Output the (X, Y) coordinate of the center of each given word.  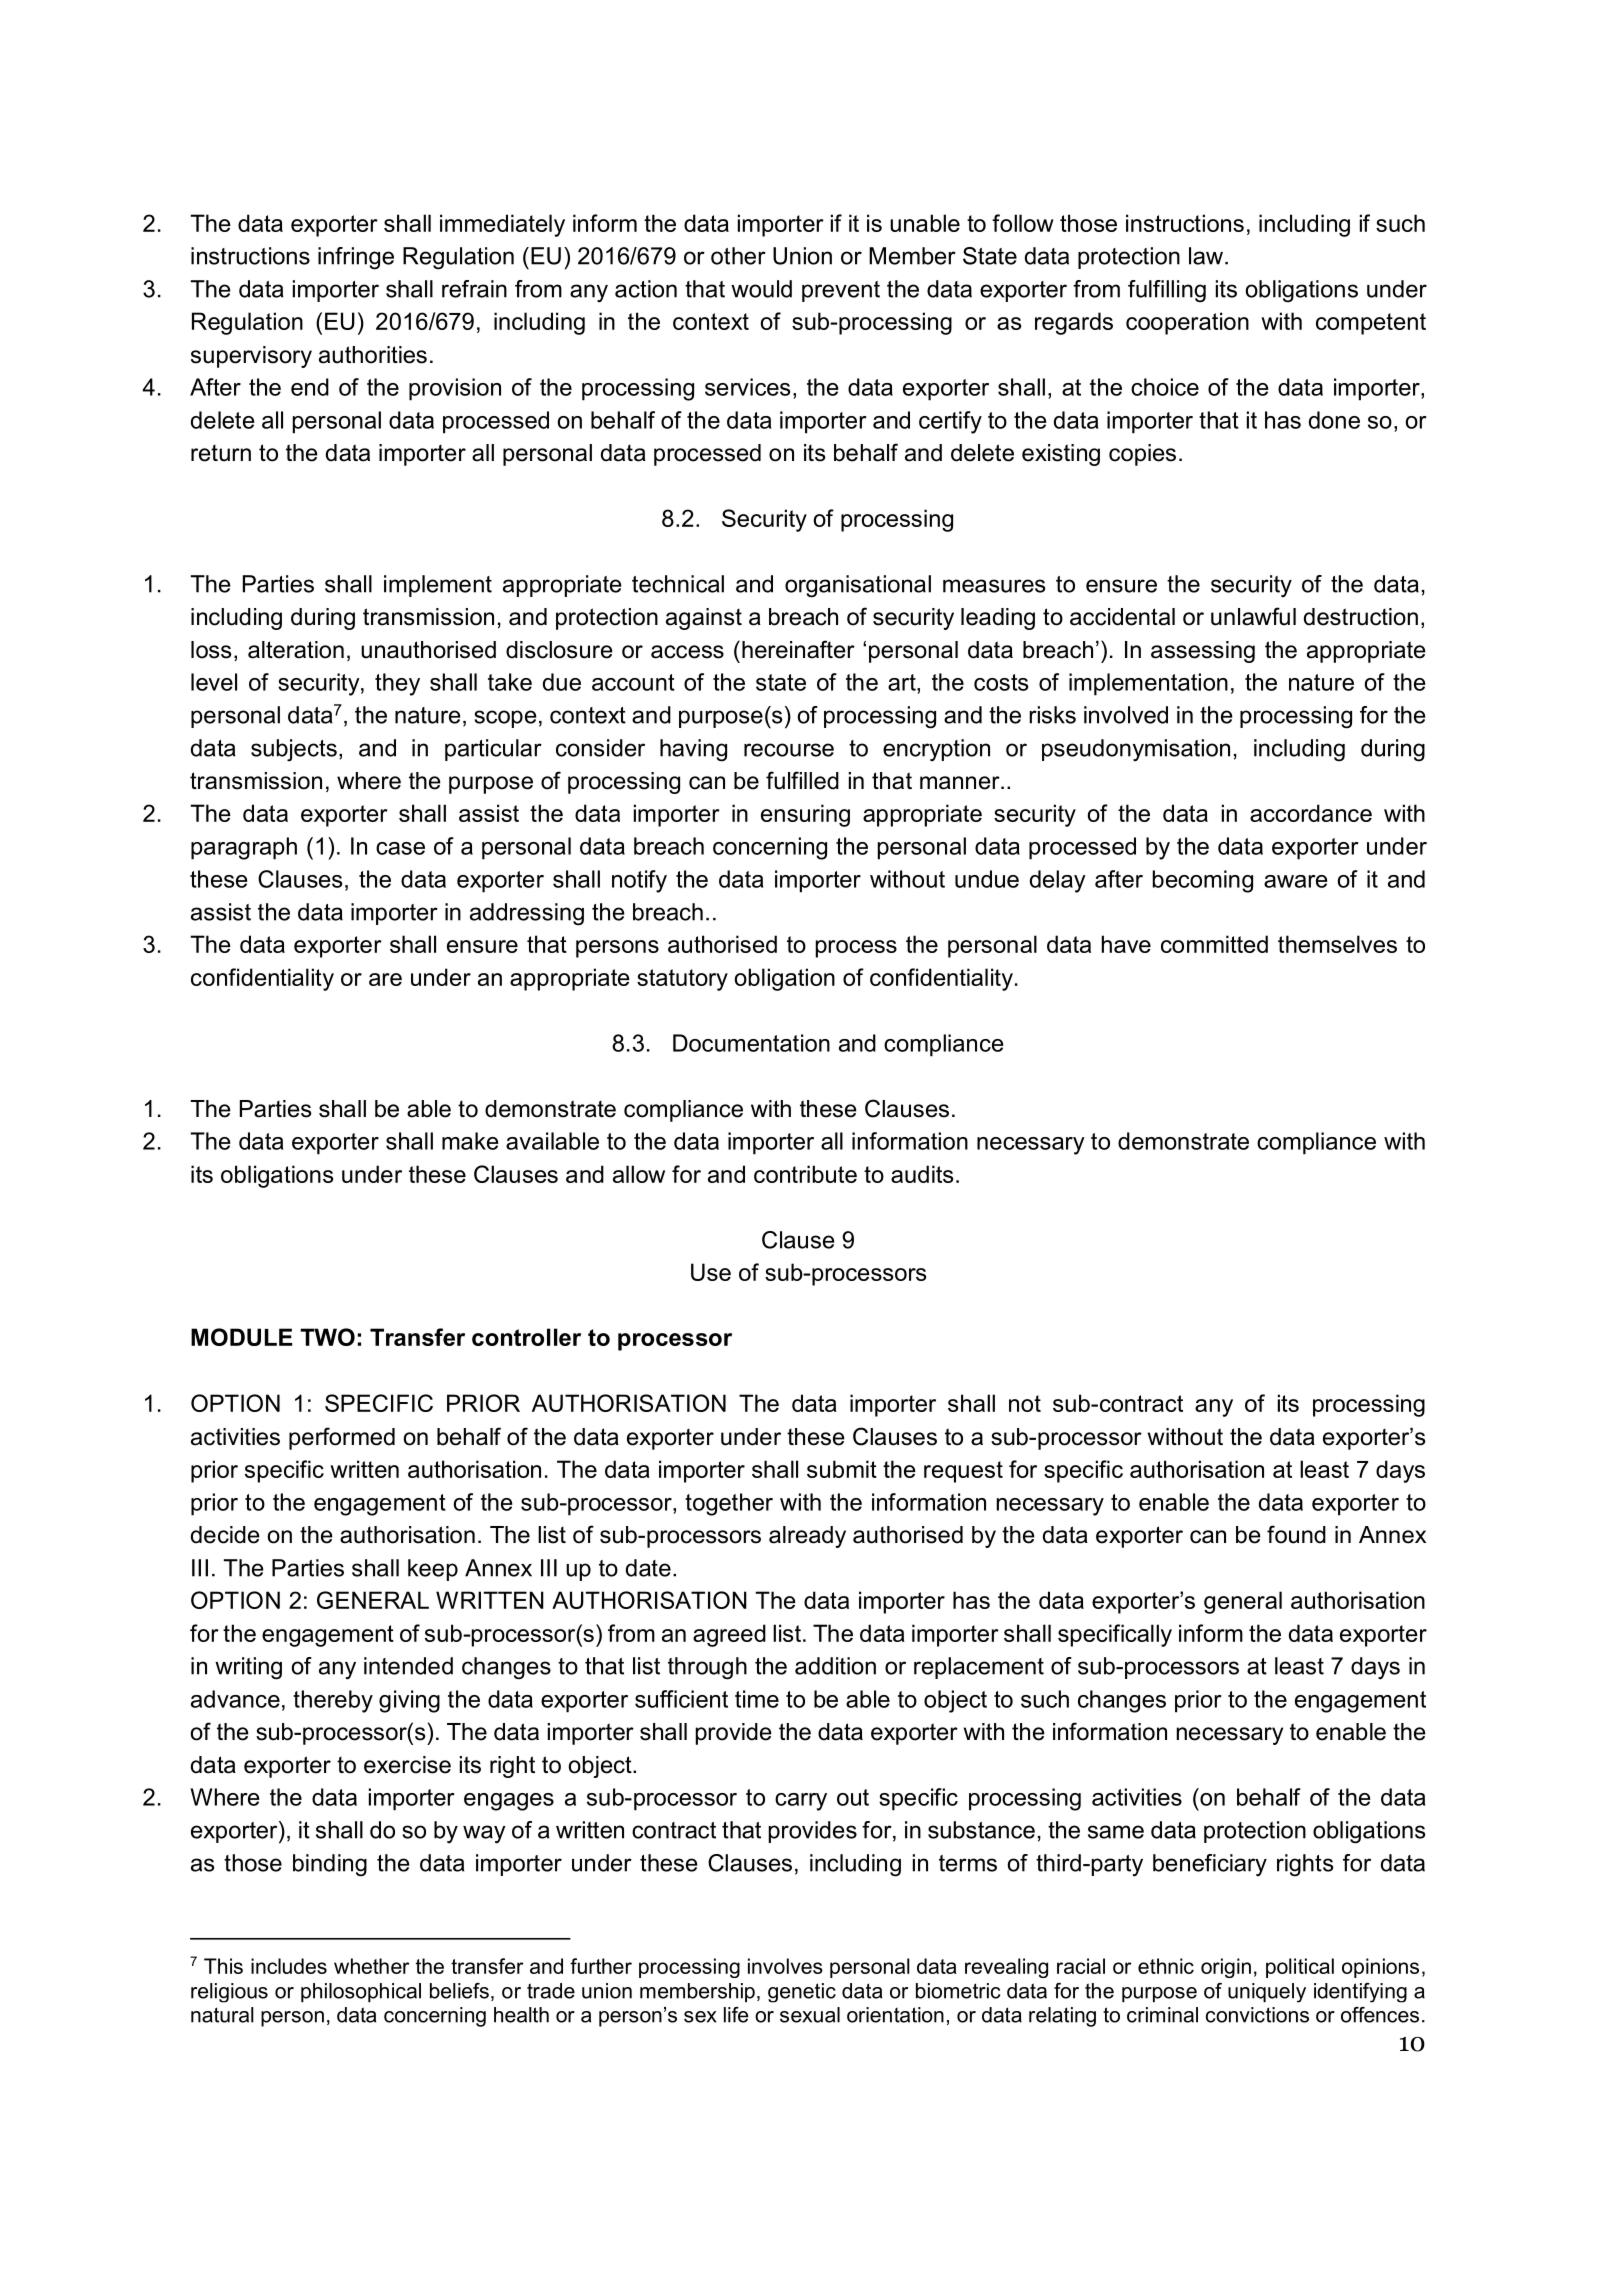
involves (785, 1966)
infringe (356, 258)
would (761, 289)
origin (1226, 1968)
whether (372, 1966)
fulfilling (1167, 291)
